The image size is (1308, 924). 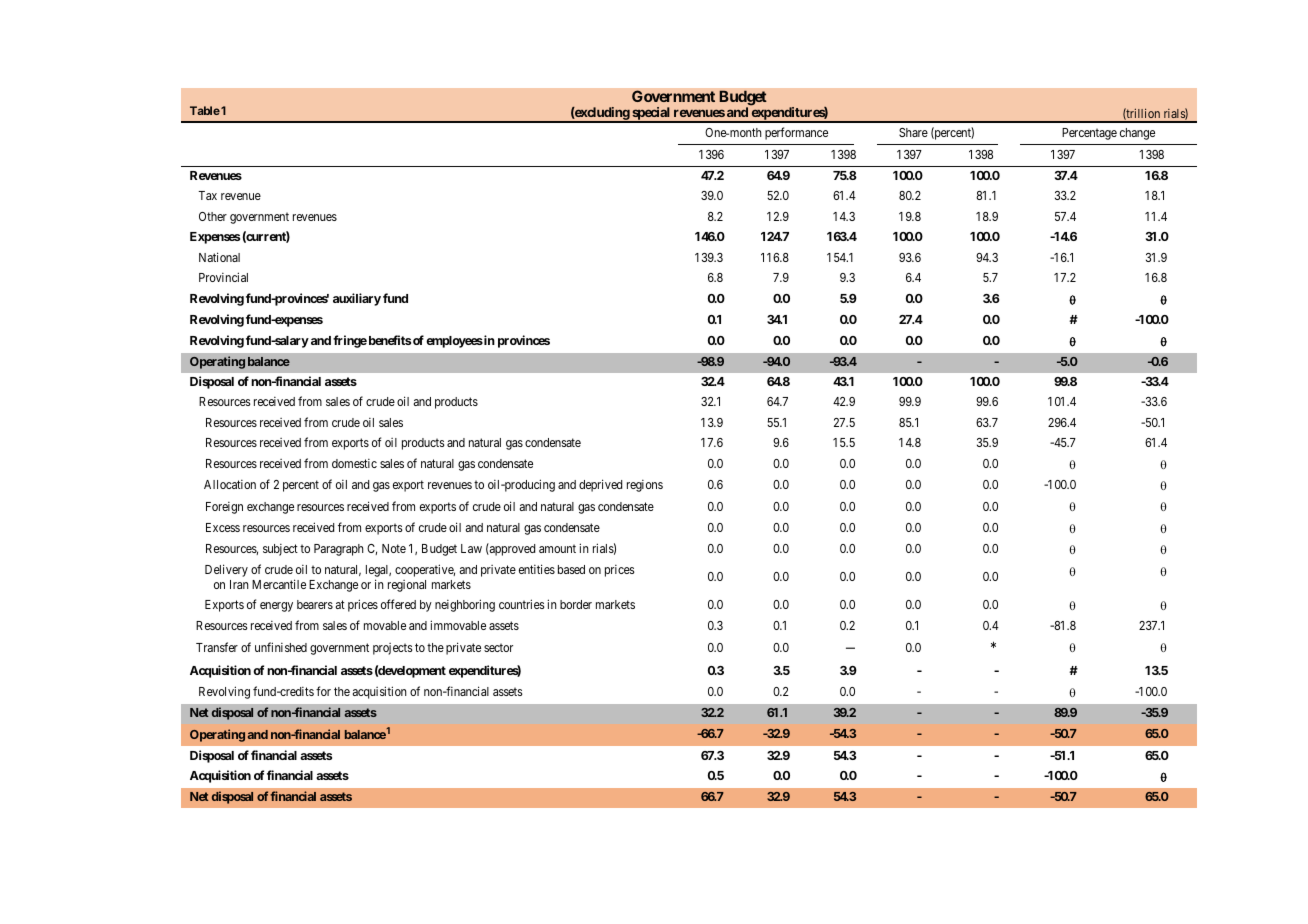 What do you see at coordinates (796, 133) in the image?
I see `performance` at bounding box center [796, 133].
